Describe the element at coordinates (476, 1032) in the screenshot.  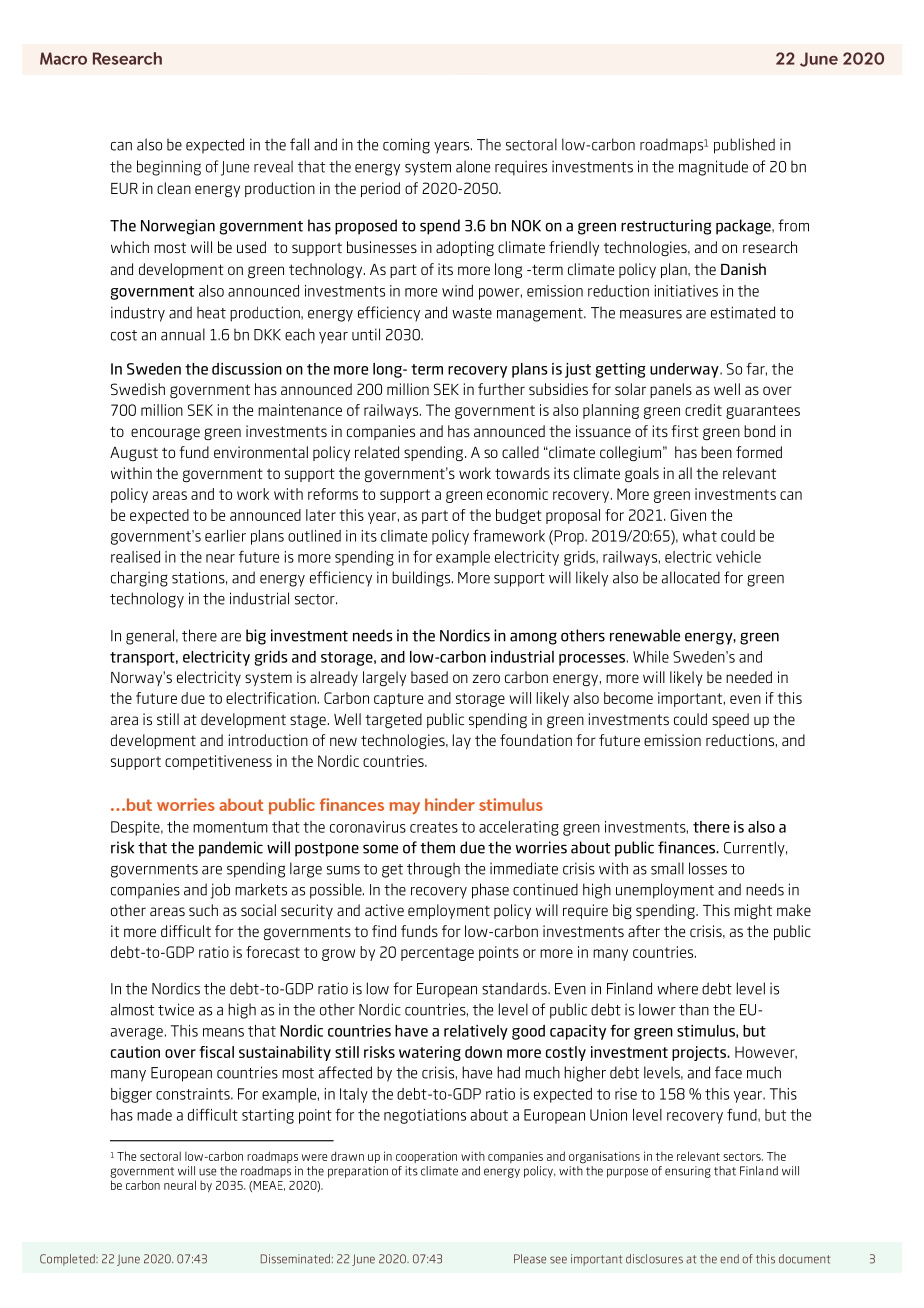
I see `relatively` at that location.
